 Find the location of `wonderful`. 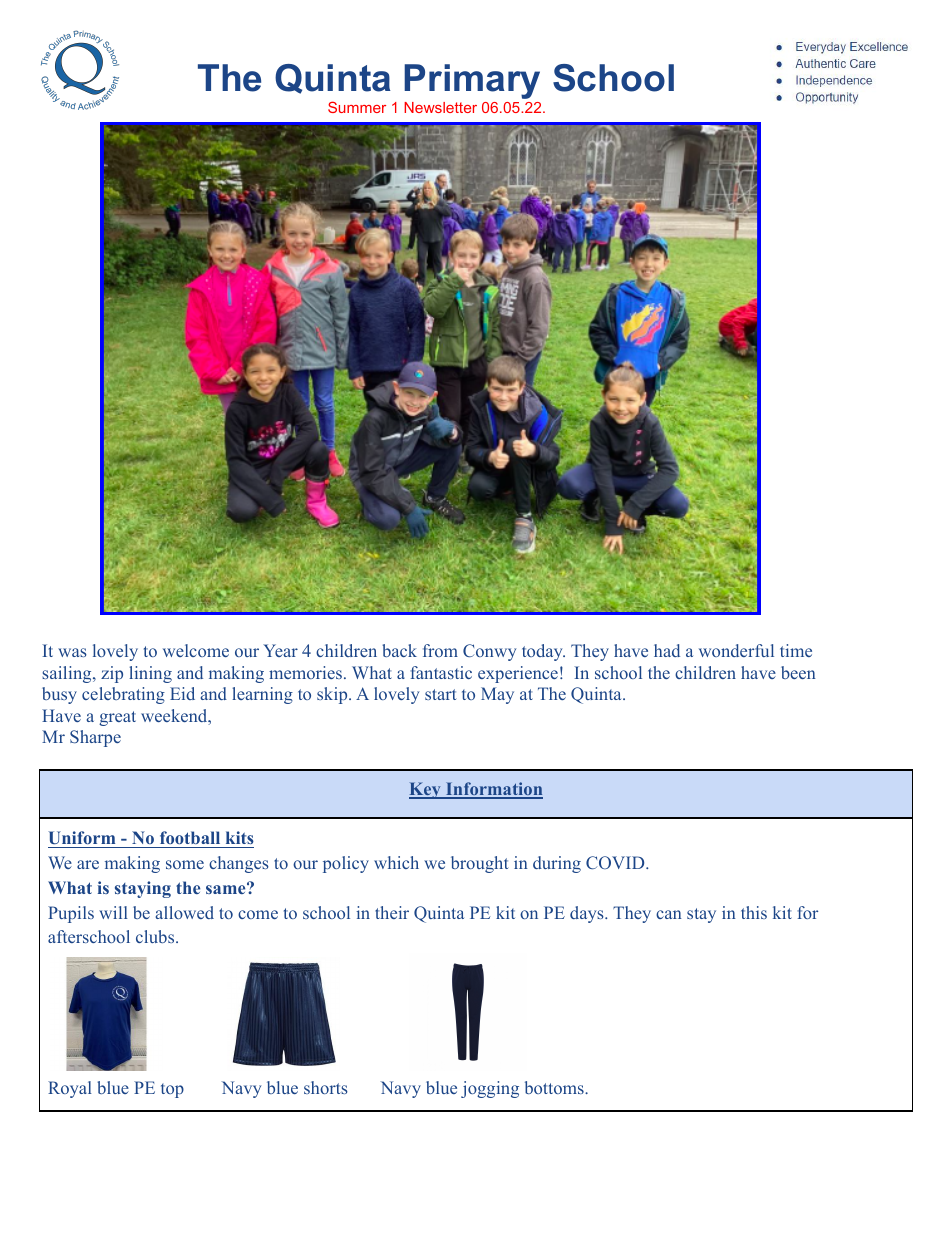

wonderful is located at coordinates (736, 650).
